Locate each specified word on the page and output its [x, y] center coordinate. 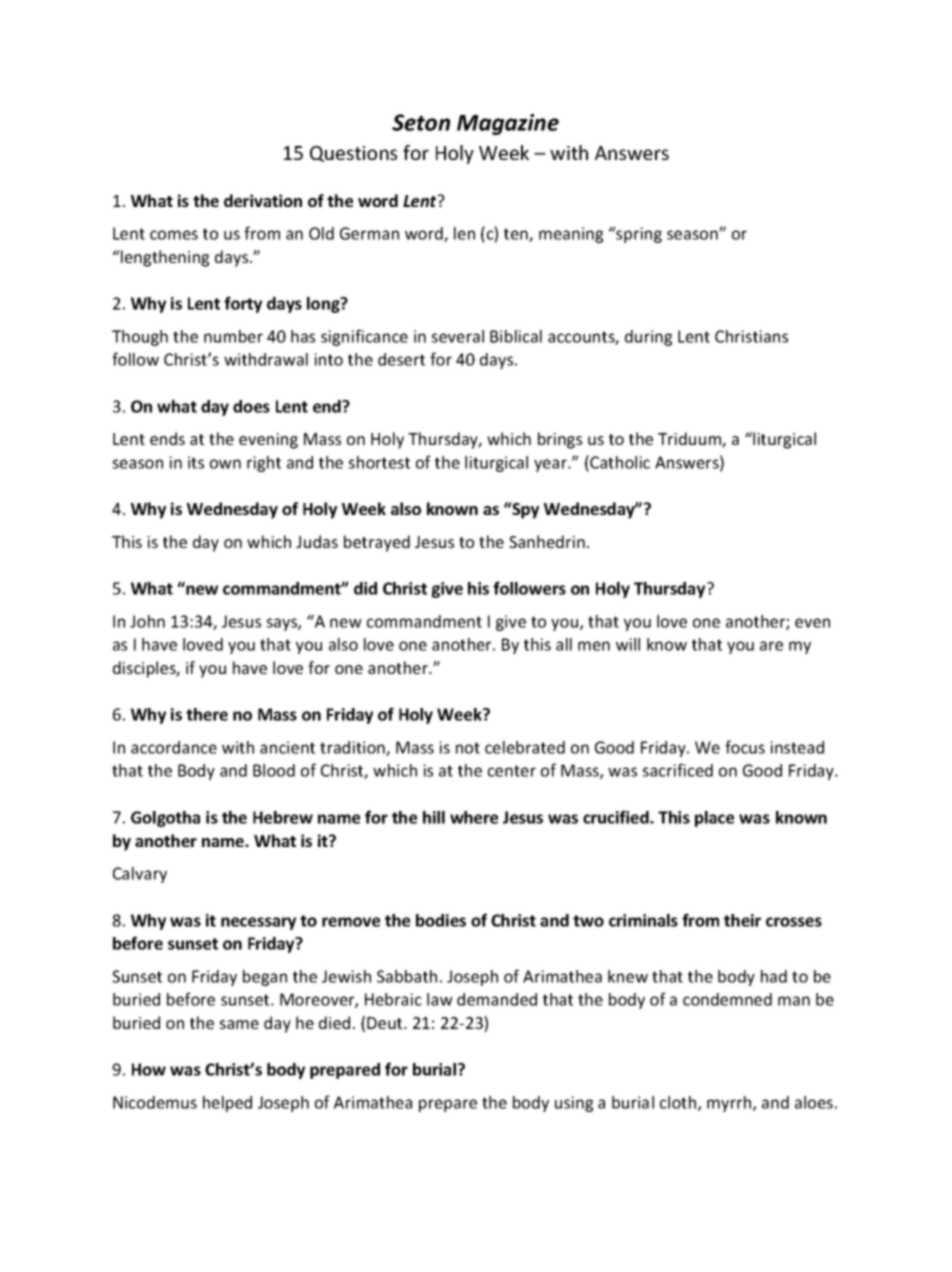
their [742, 920]
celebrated [525, 747]
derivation [263, 200]
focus [745, 747]
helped [227, 1104]
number [233, 336]
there [207, 714]
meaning [571, 235]
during [648, 338]
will [628, 644]
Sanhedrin [547, 541]
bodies [441, 920]
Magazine [508, 124]
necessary [258, 923]
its [196, 462]
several [457, 336]
